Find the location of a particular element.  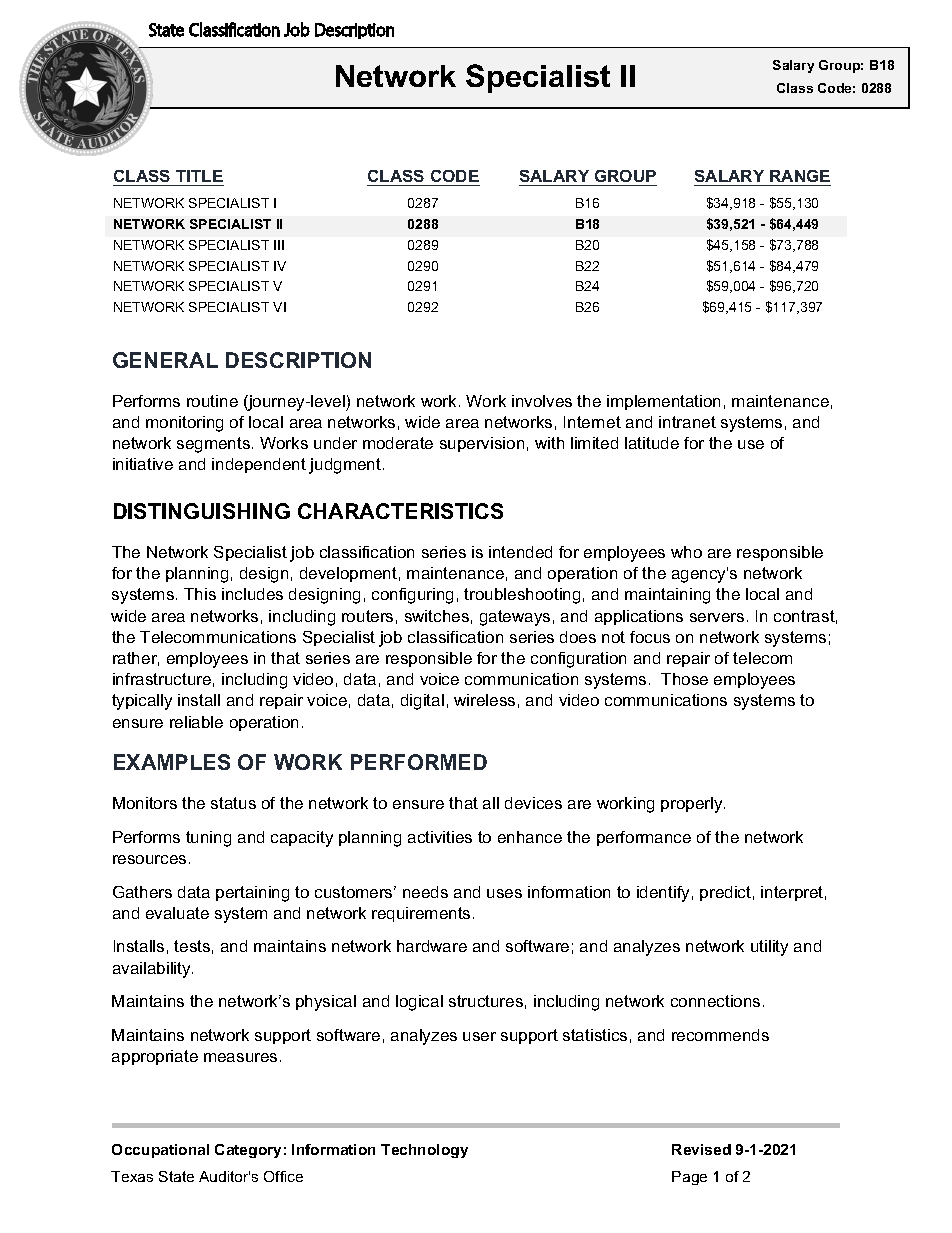

wireless is located at coordinates (484, 700).
